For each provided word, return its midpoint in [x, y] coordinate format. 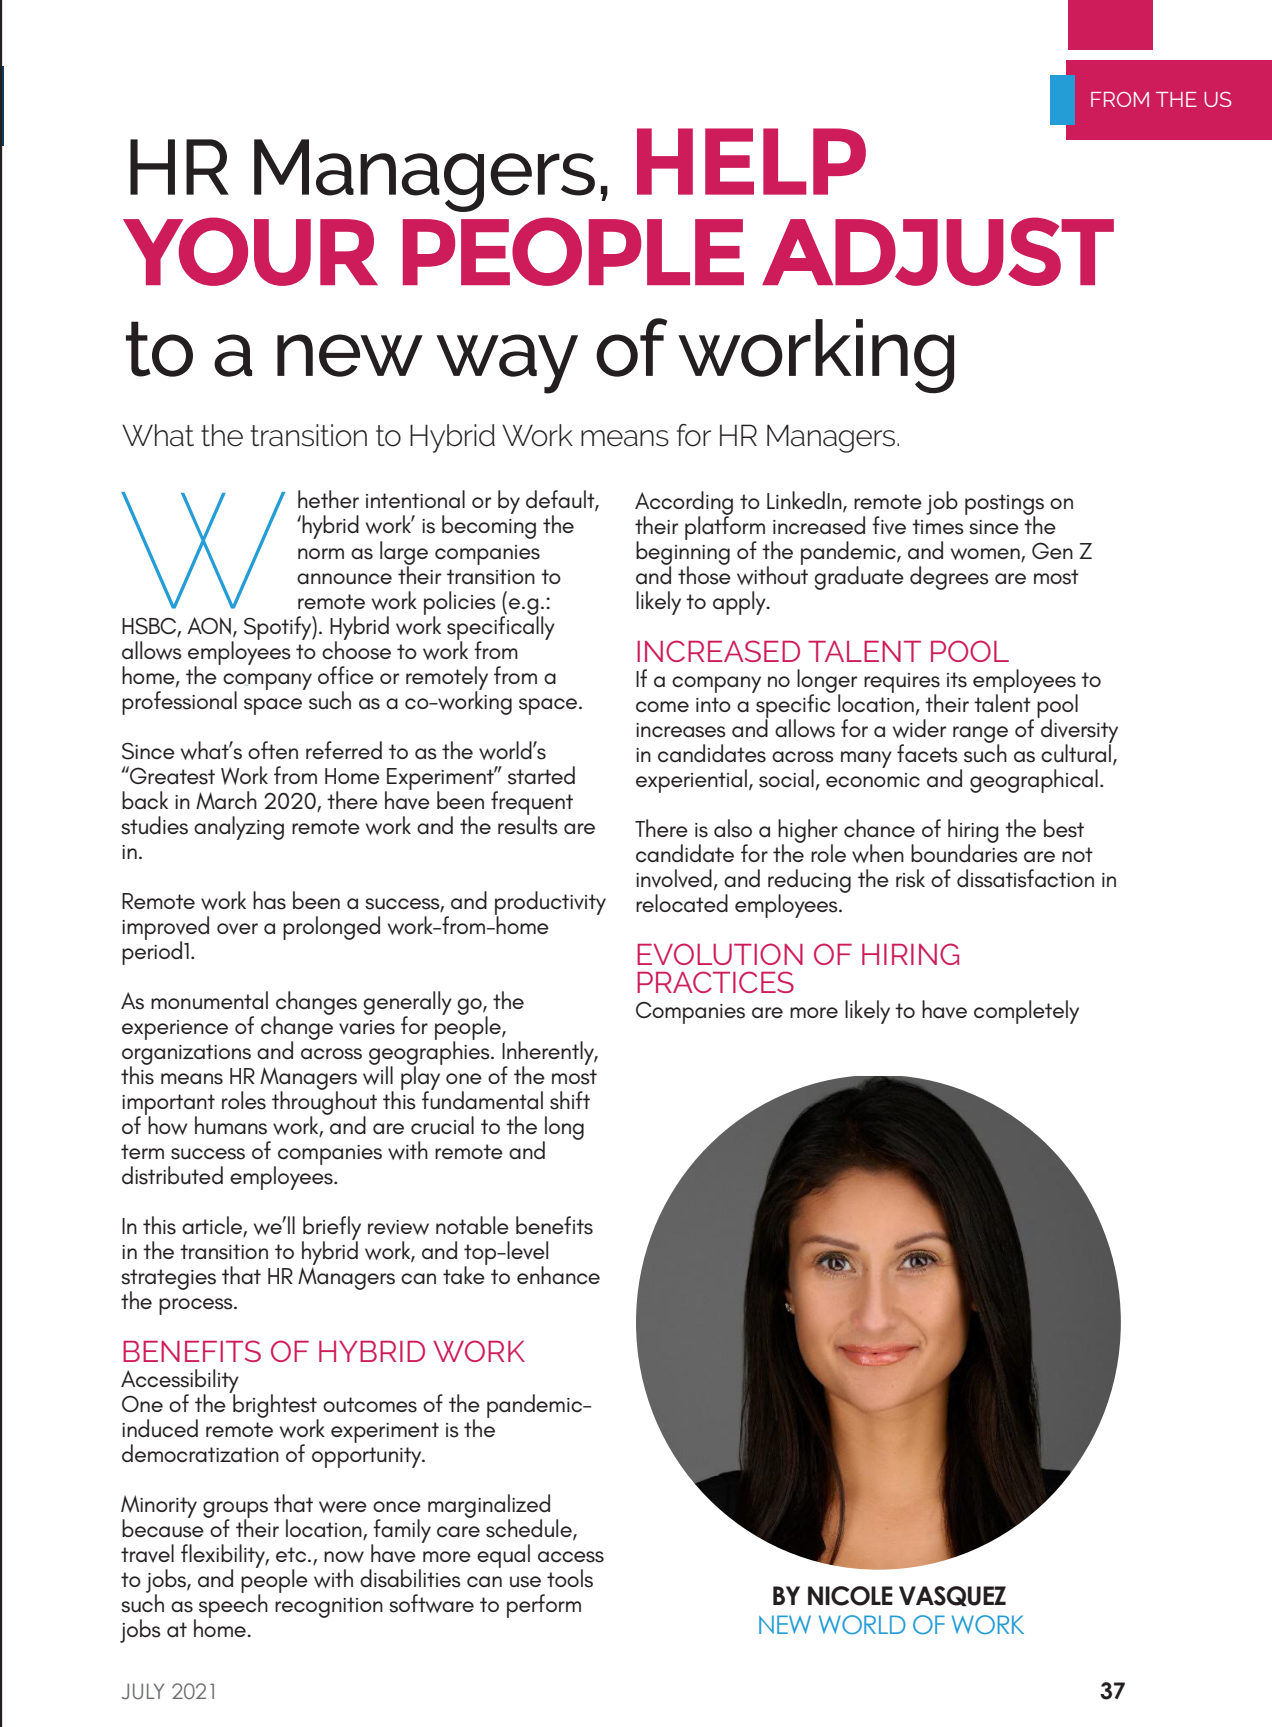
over [237, 929]
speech [233, 1605]
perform [544, 1606]
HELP [751, 161]
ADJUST [938, 251]
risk [910, 878]
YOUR [250, 251]
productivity [550, 904]
